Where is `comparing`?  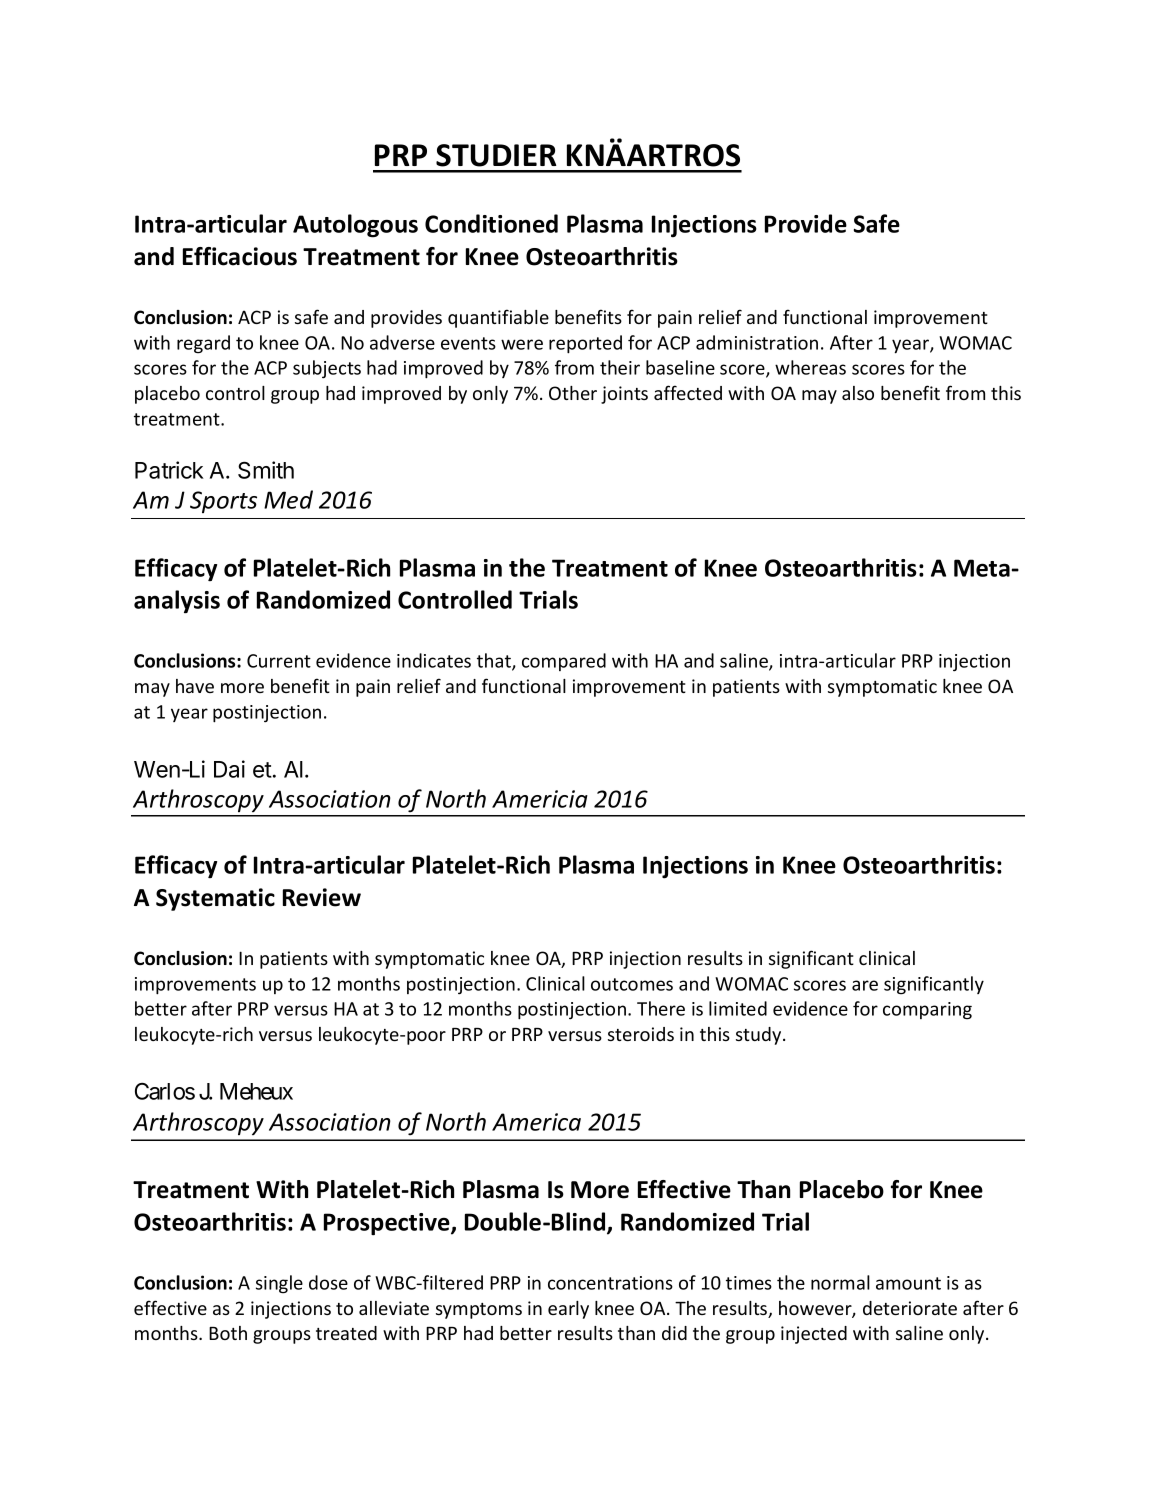
comparing is located at coordinates (927, 1011).
